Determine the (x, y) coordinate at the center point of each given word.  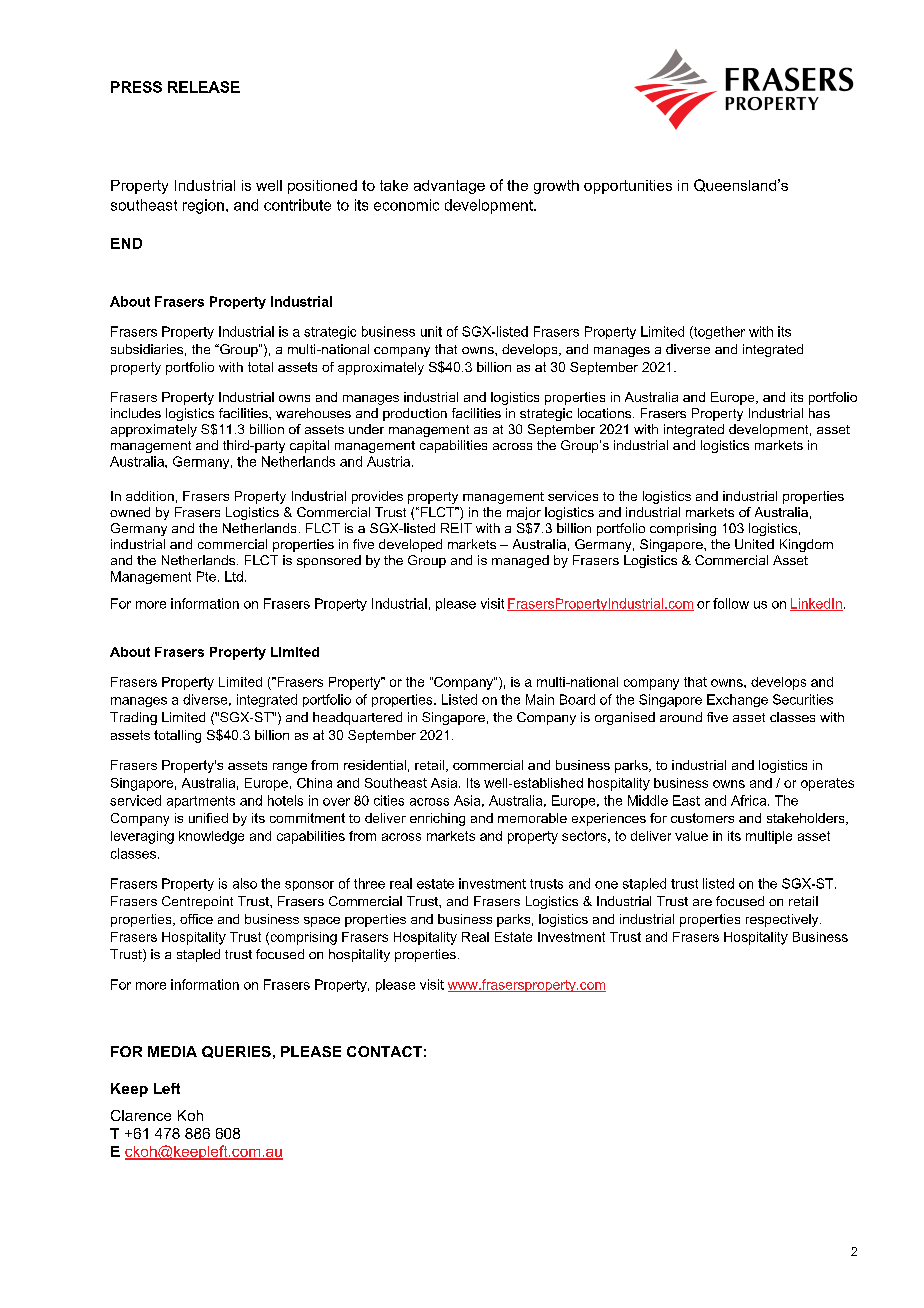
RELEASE (204, 87)
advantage (449, 187)
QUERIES (236, 1052)
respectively (783, 920)
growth (556, 187)
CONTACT (384, 1051)
